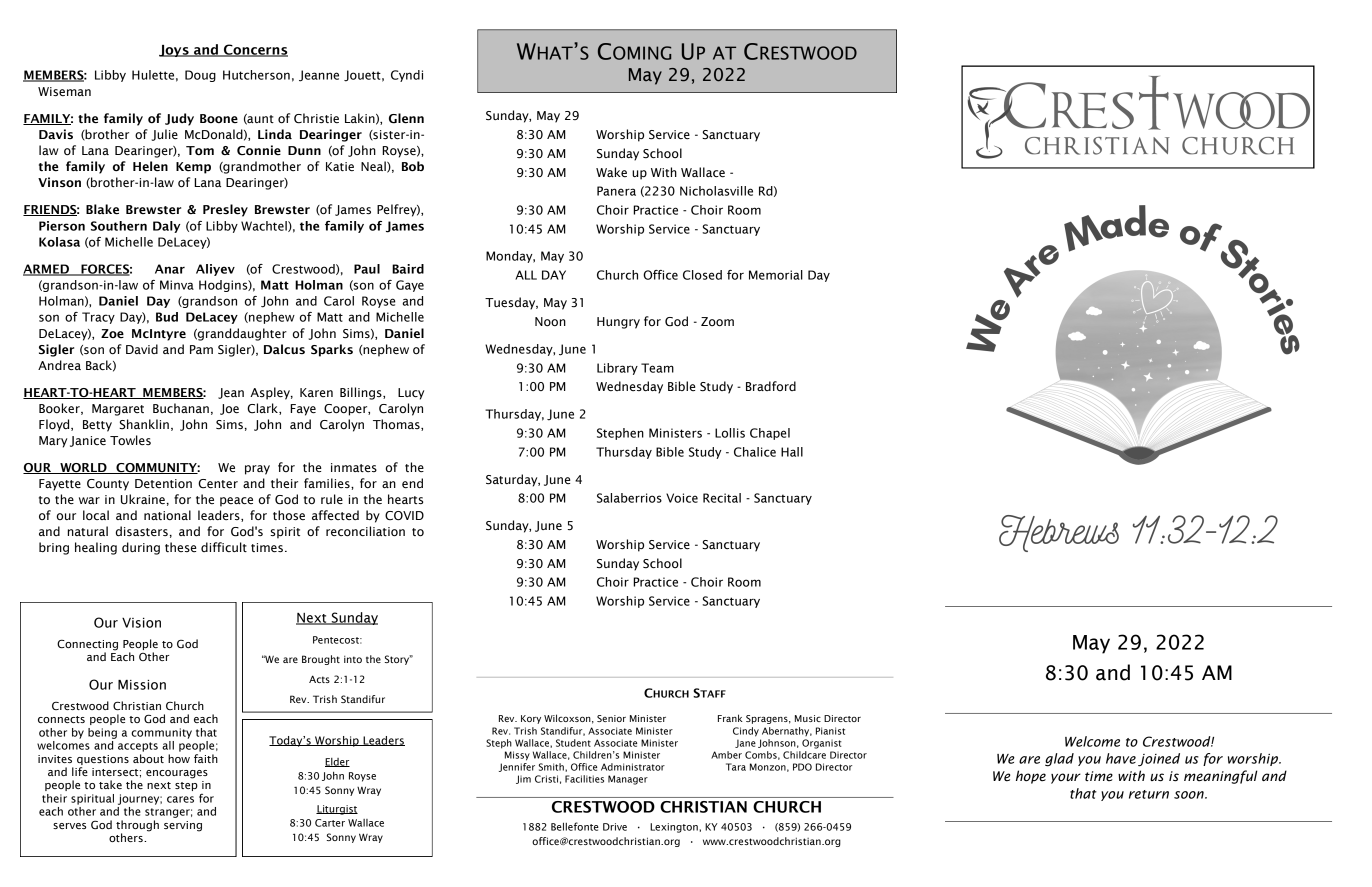 This image has height=887, width=1372. I want to click on Cyndi, so click(407, 76).
